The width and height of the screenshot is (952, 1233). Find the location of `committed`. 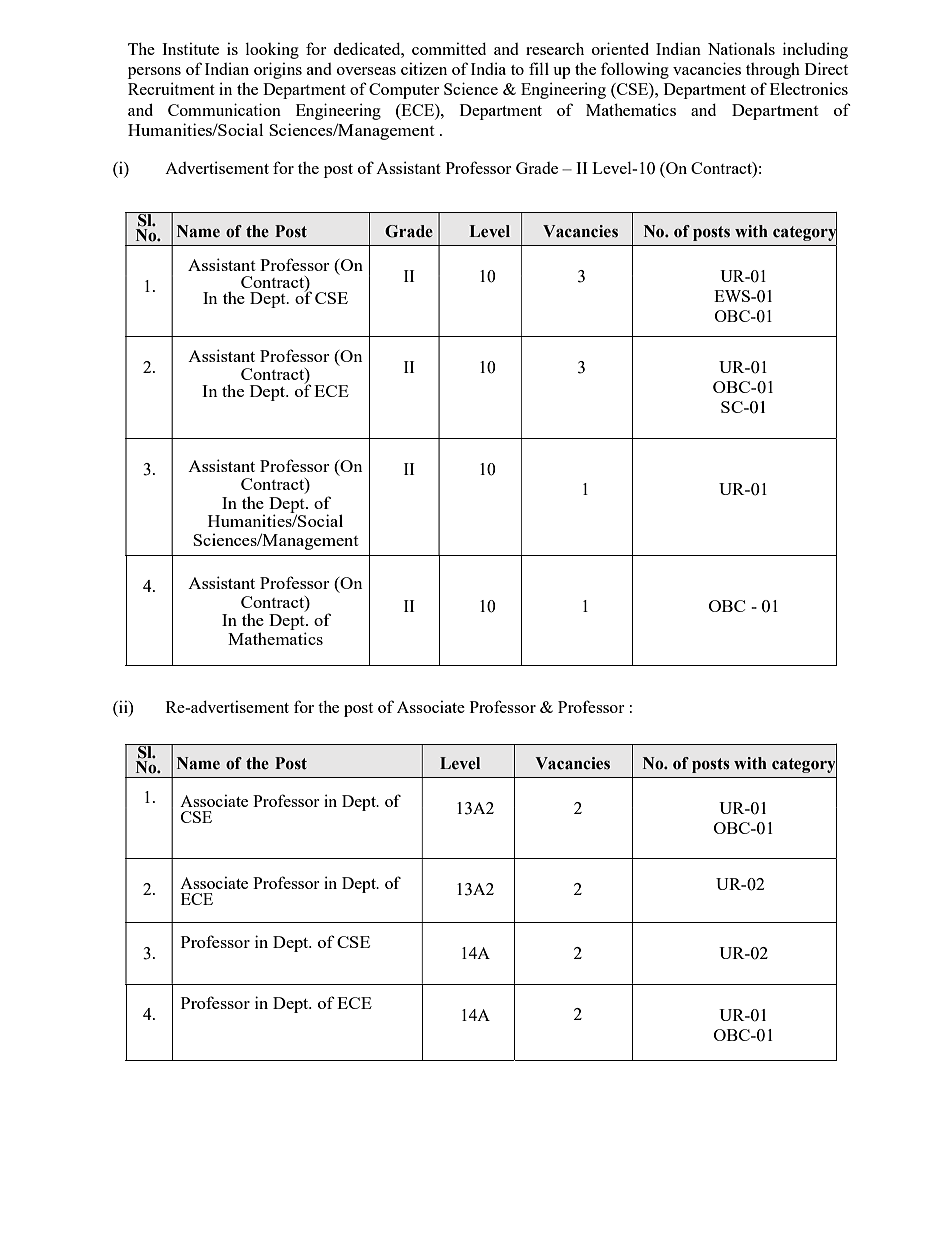

committed is located at coordinates (449, 48).
